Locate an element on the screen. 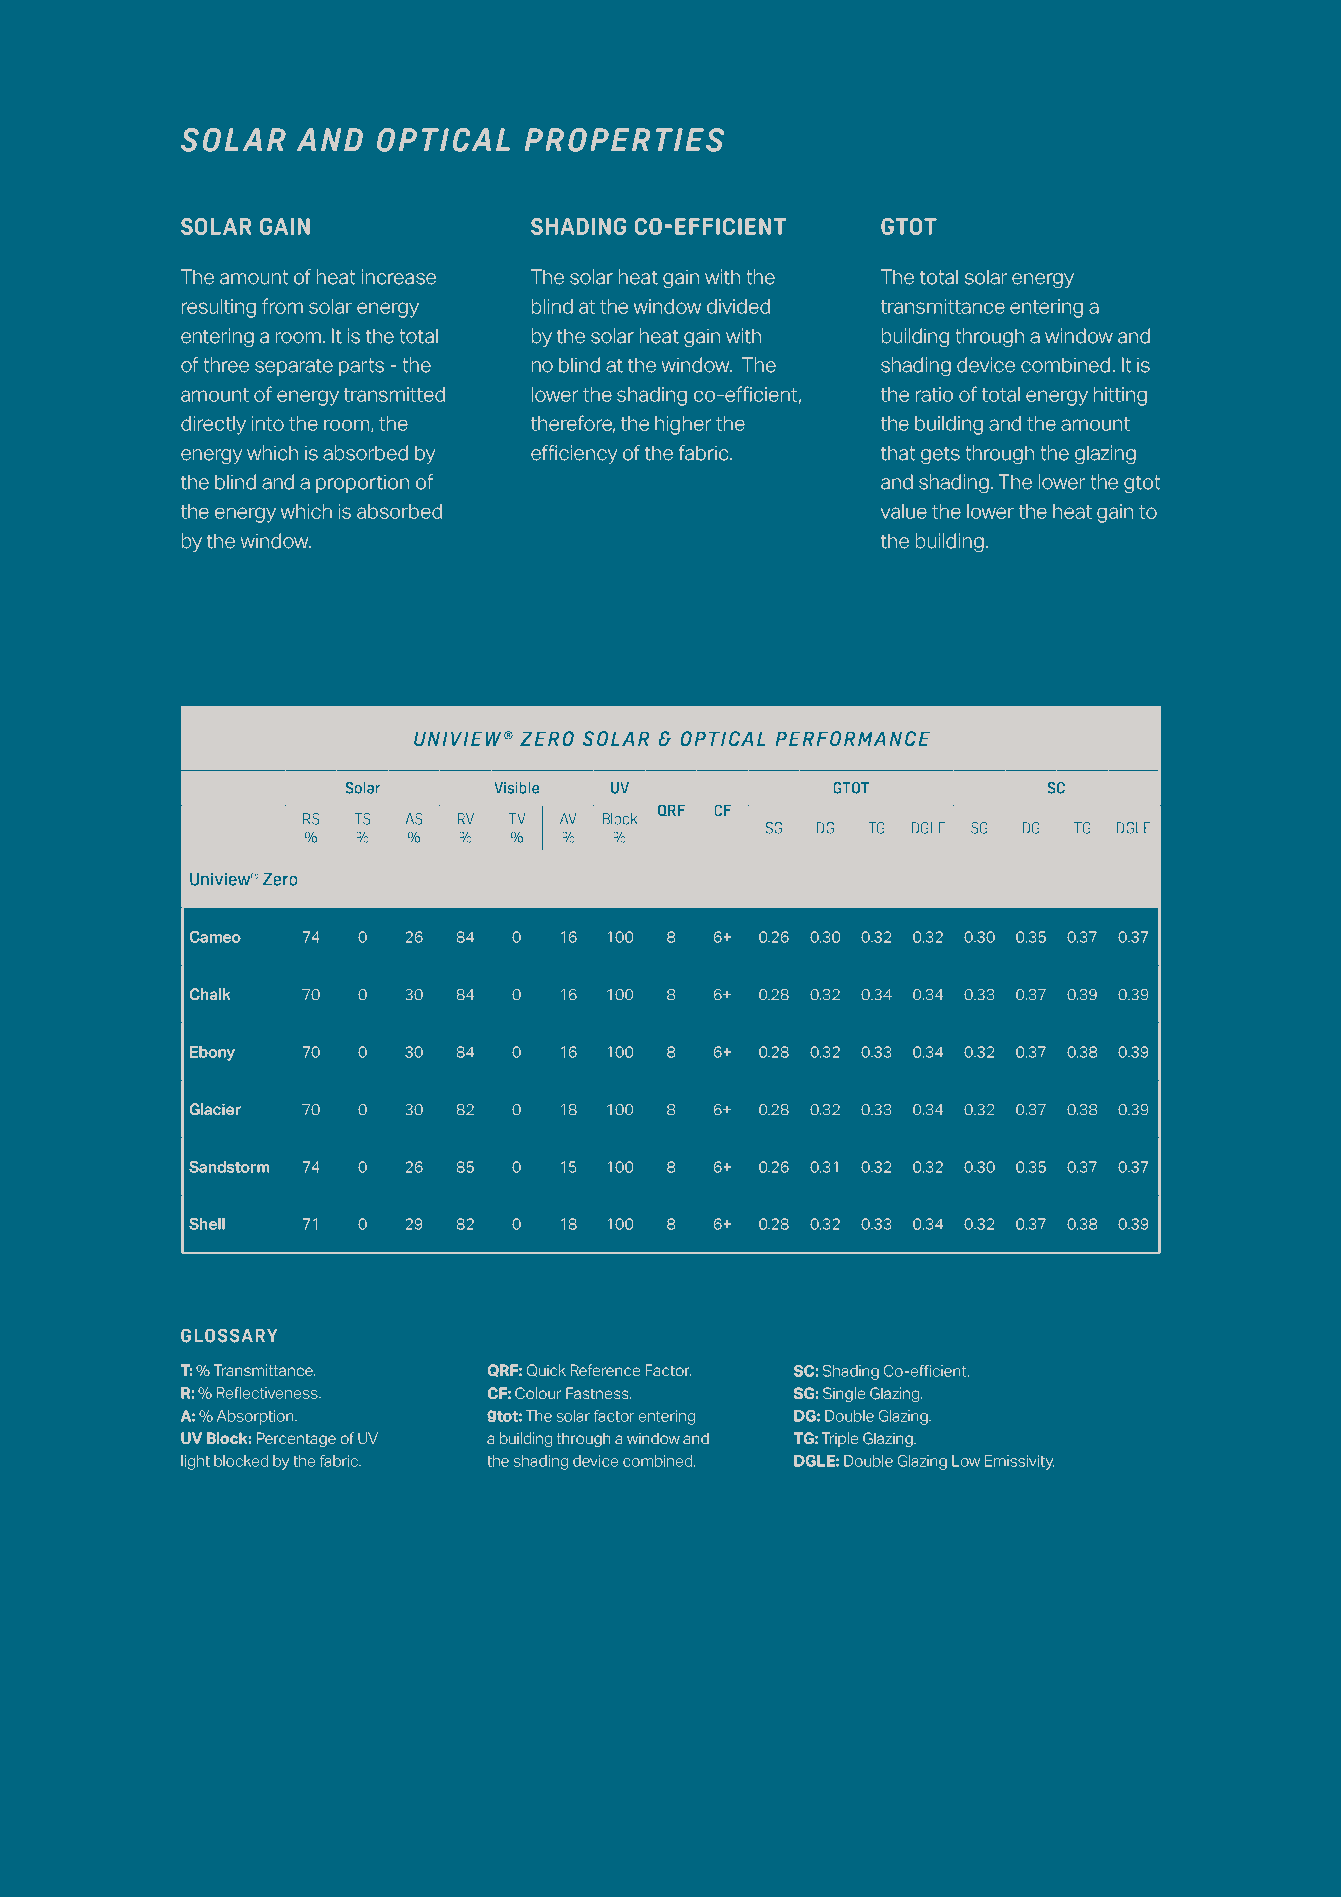 This screenshot has height=1897, width=1341. Percentage is located at coordinates (296, 1439).
